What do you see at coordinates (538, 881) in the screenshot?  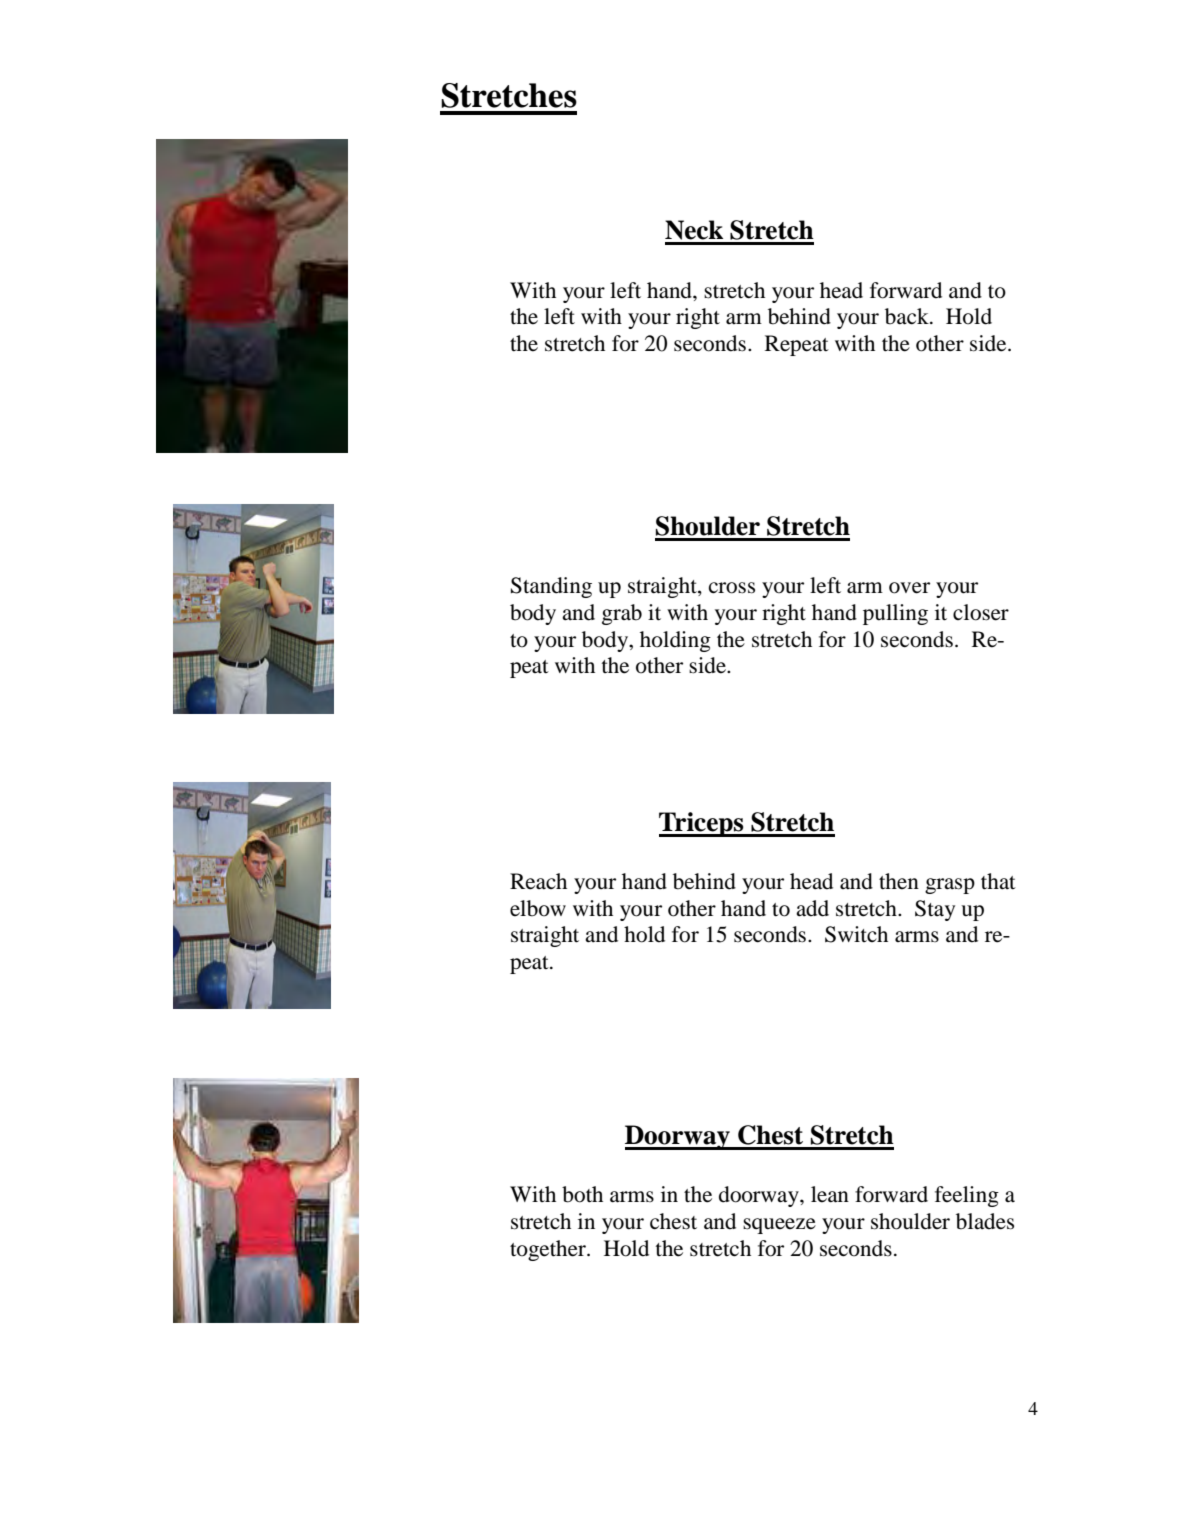 I see `Reach` at bounding box center [538, 881].
